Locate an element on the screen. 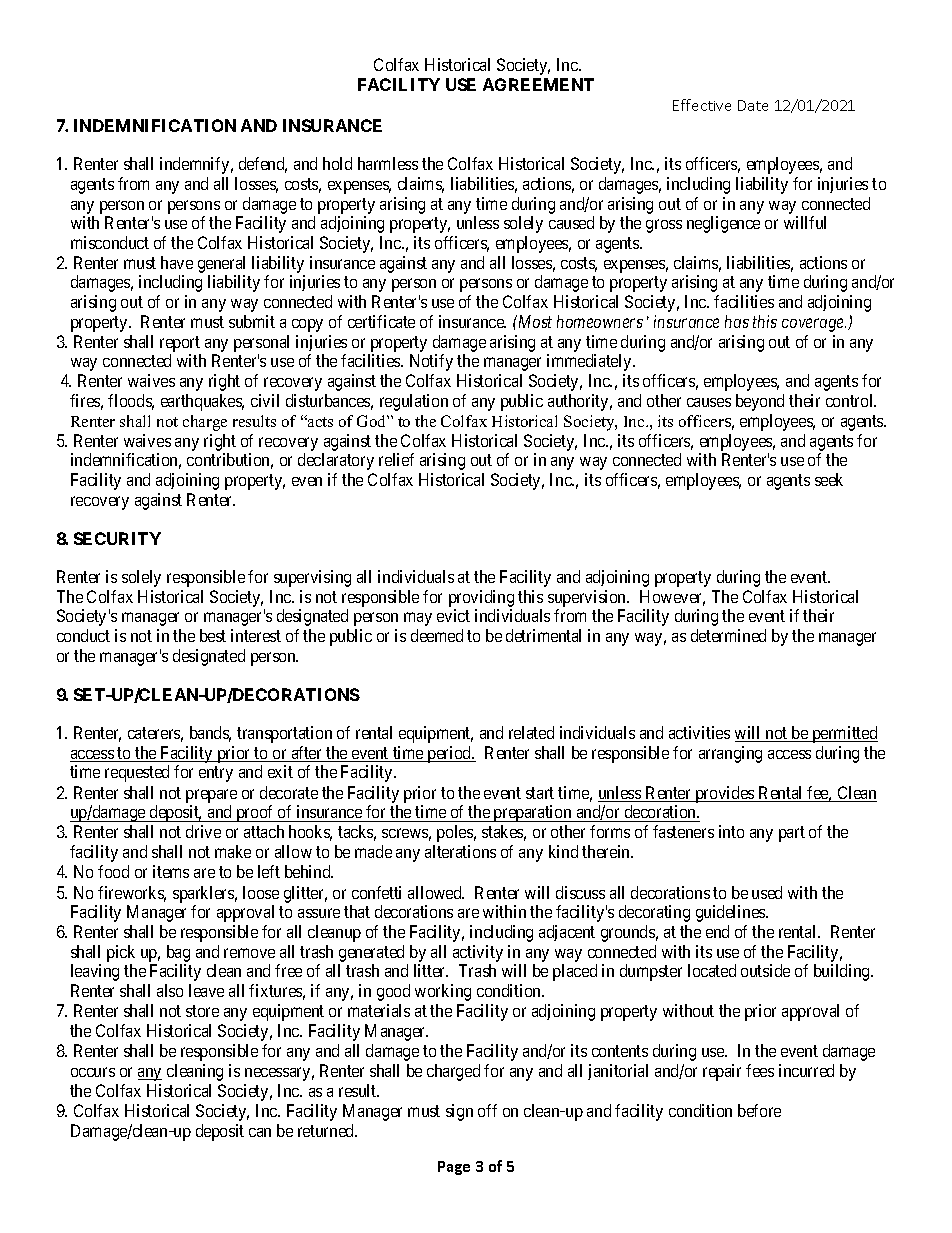  can is located at coordinates (260, 1132).
